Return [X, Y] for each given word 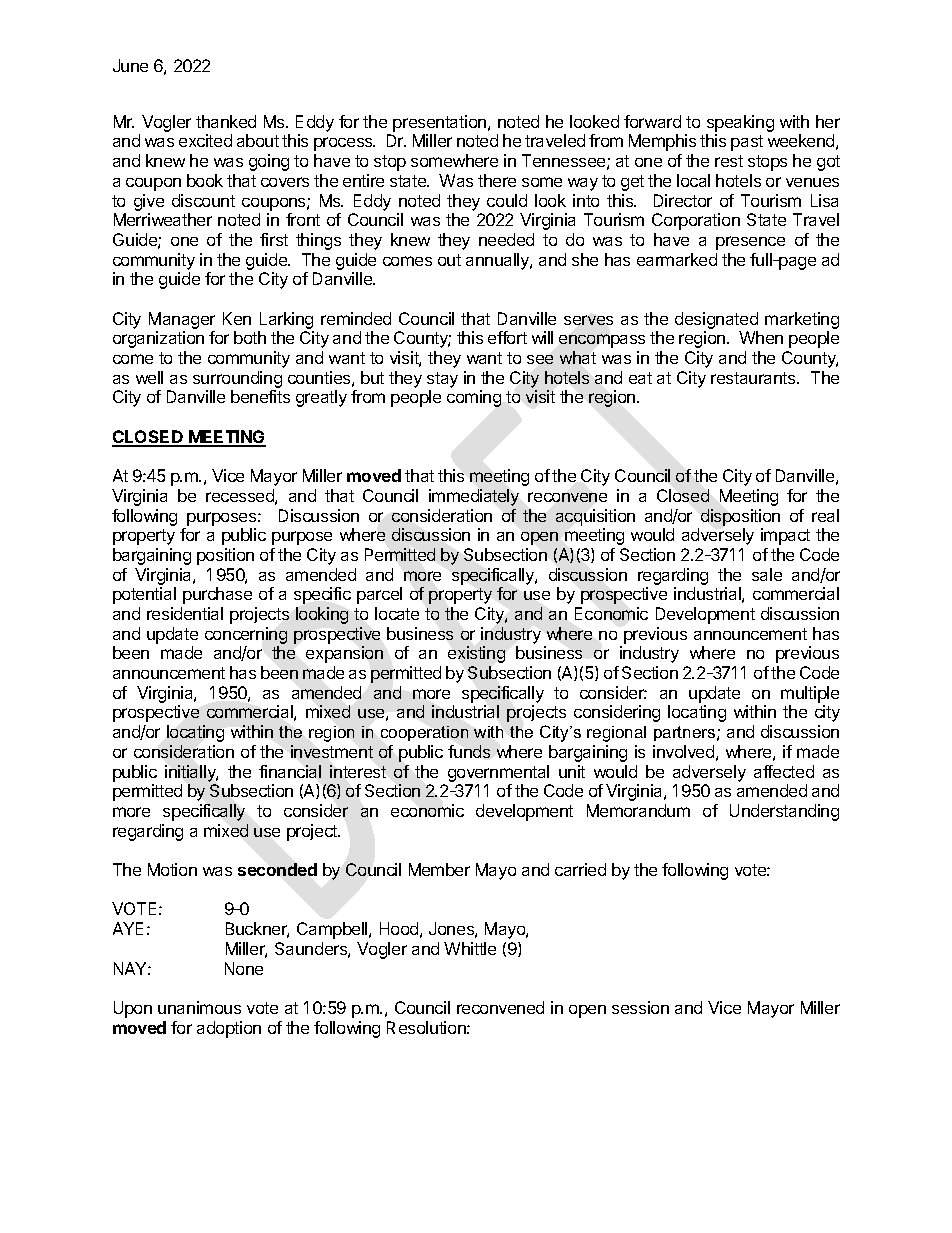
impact [785, 536]
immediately [474, 497]
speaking [740, 123]
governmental [498, 773]
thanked [226, 121]
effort [507, 337]
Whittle [470, 948]
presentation [439, 123]
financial [290, 771]
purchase [217, 595]
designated [716, 320]
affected [784, 771]
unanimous [199, 1007]
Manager [182, 320]
